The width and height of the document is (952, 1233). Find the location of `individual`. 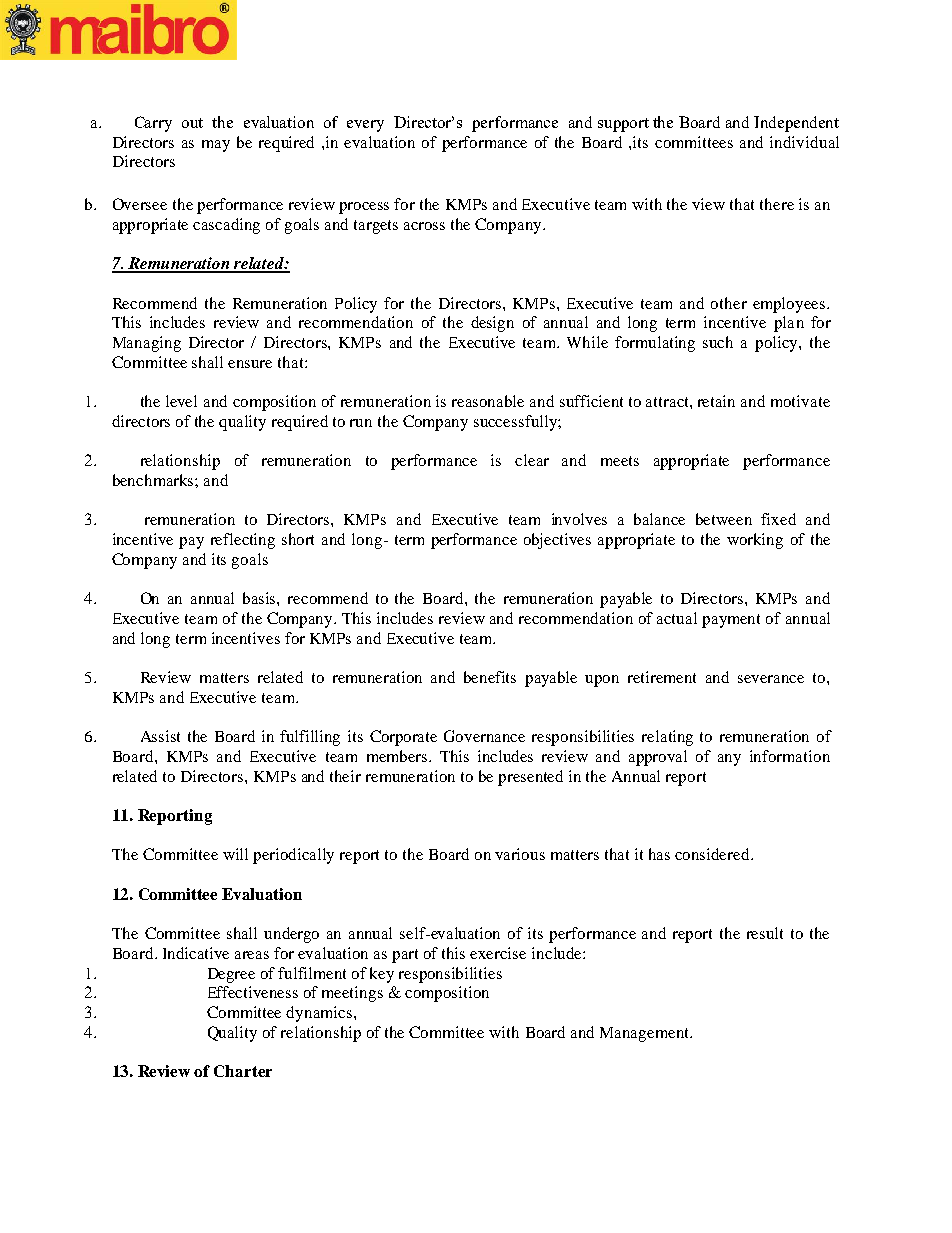

individual is located at coordinates (804, 142).
